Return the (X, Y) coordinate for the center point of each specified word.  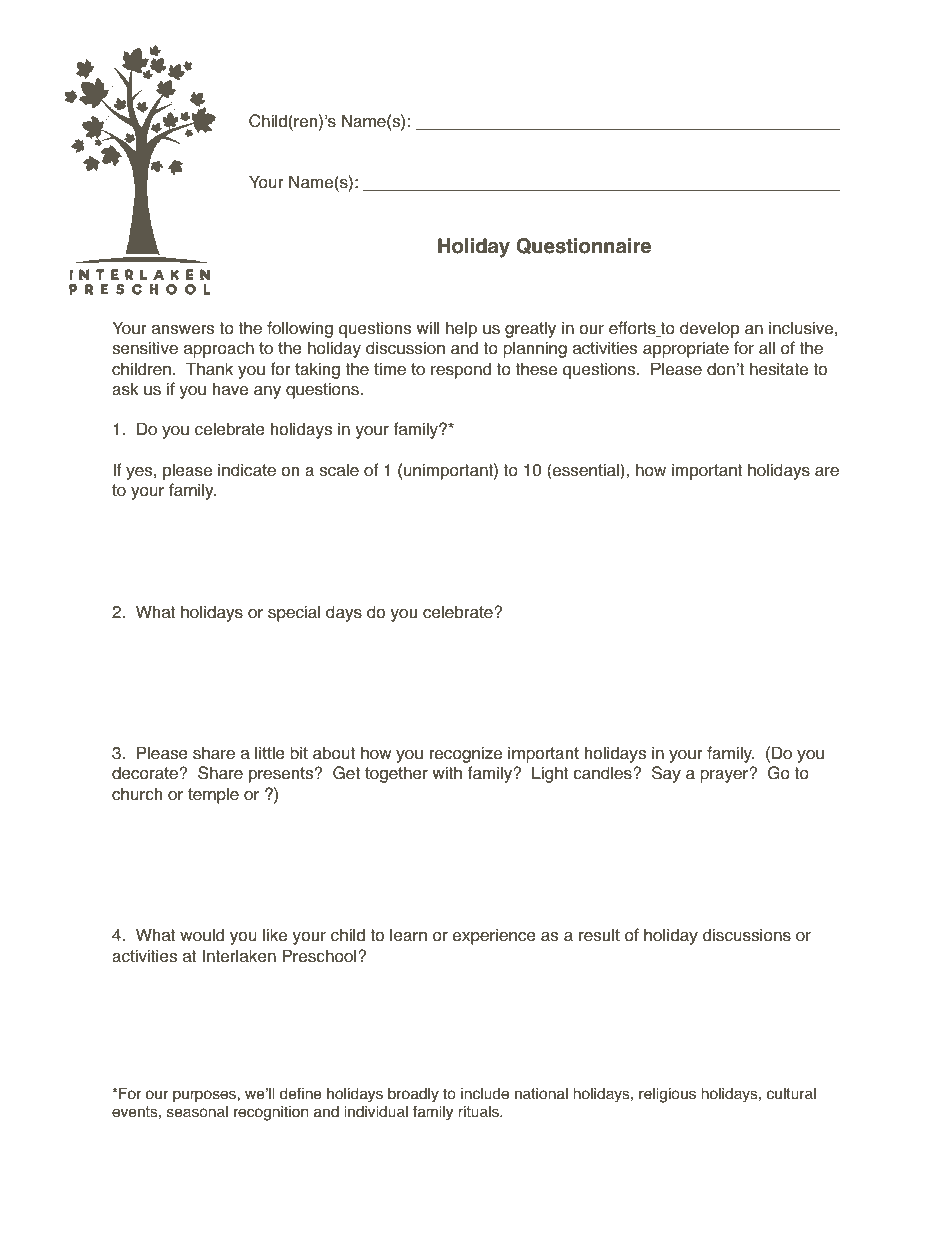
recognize (466, 754)
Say (666, 774)
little (270, 753)
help (461, 329)
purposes (205, 1096)
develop (709, 329)
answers (183, 330)
